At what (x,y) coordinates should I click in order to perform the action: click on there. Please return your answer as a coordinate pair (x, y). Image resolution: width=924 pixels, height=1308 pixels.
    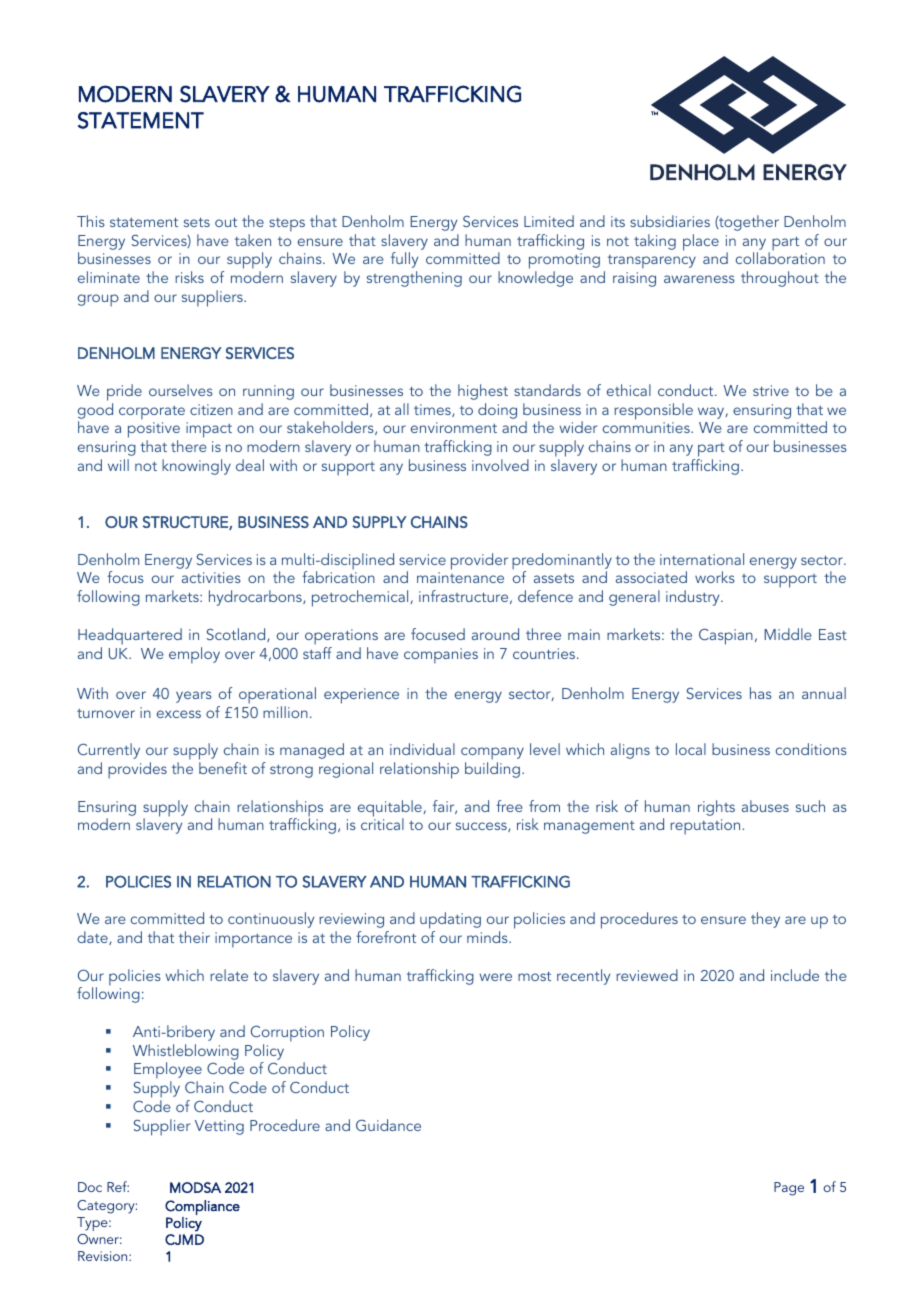
    Looking at the image, I should click on (189, 446).
